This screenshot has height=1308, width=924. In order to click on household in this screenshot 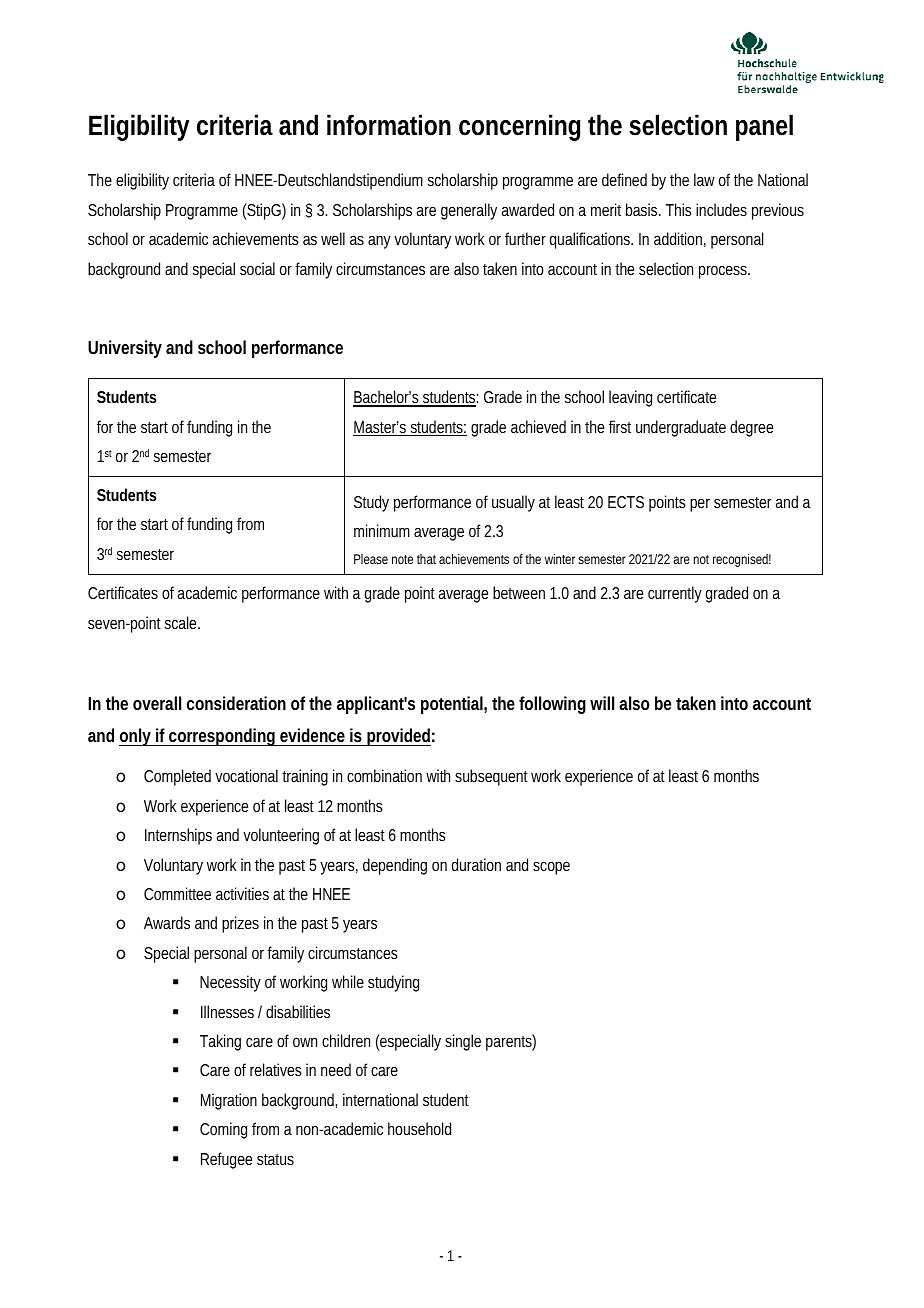, I will do `click(419, 1128)`.
